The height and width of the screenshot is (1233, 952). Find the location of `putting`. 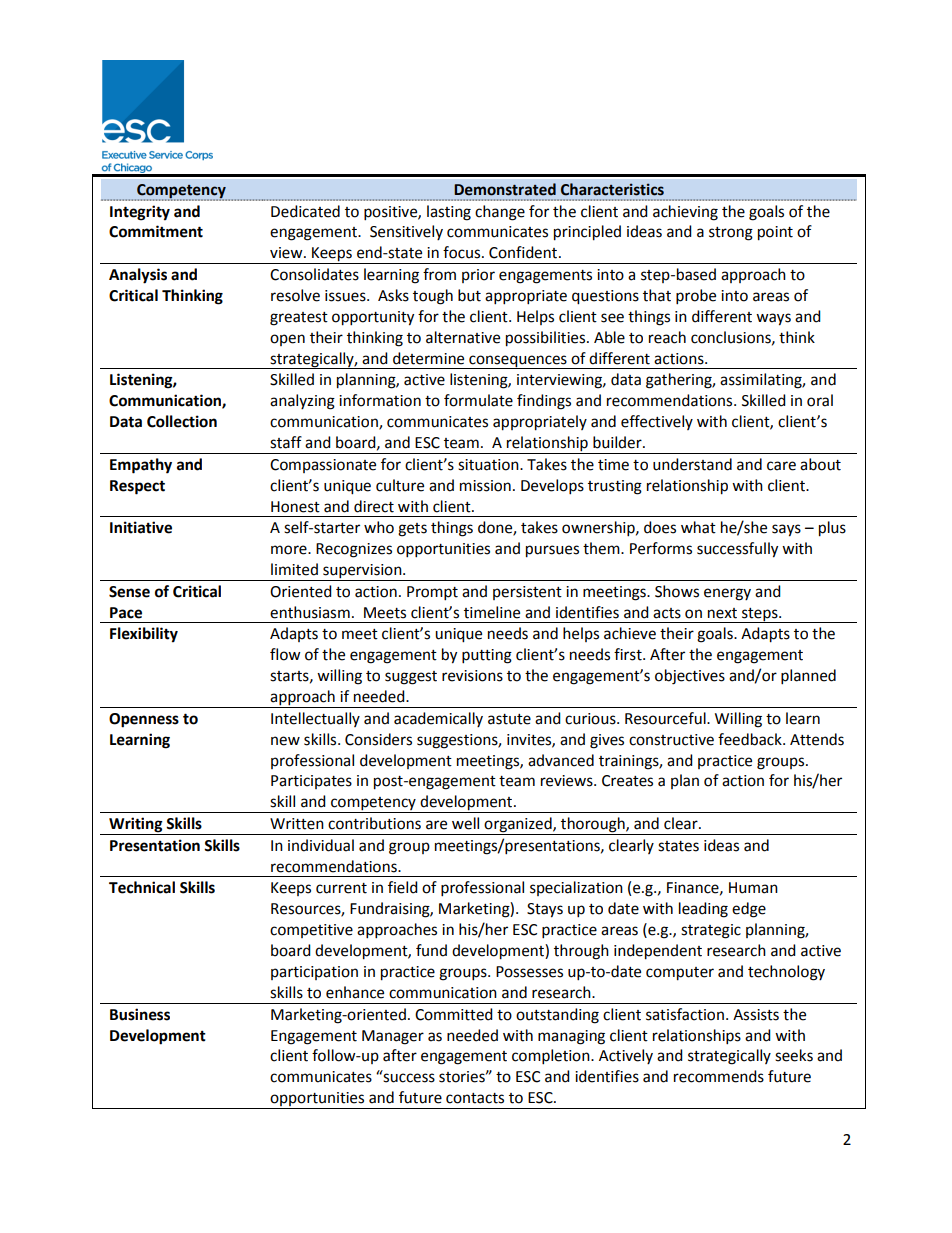

putting is located at coordinates (487, 656).
